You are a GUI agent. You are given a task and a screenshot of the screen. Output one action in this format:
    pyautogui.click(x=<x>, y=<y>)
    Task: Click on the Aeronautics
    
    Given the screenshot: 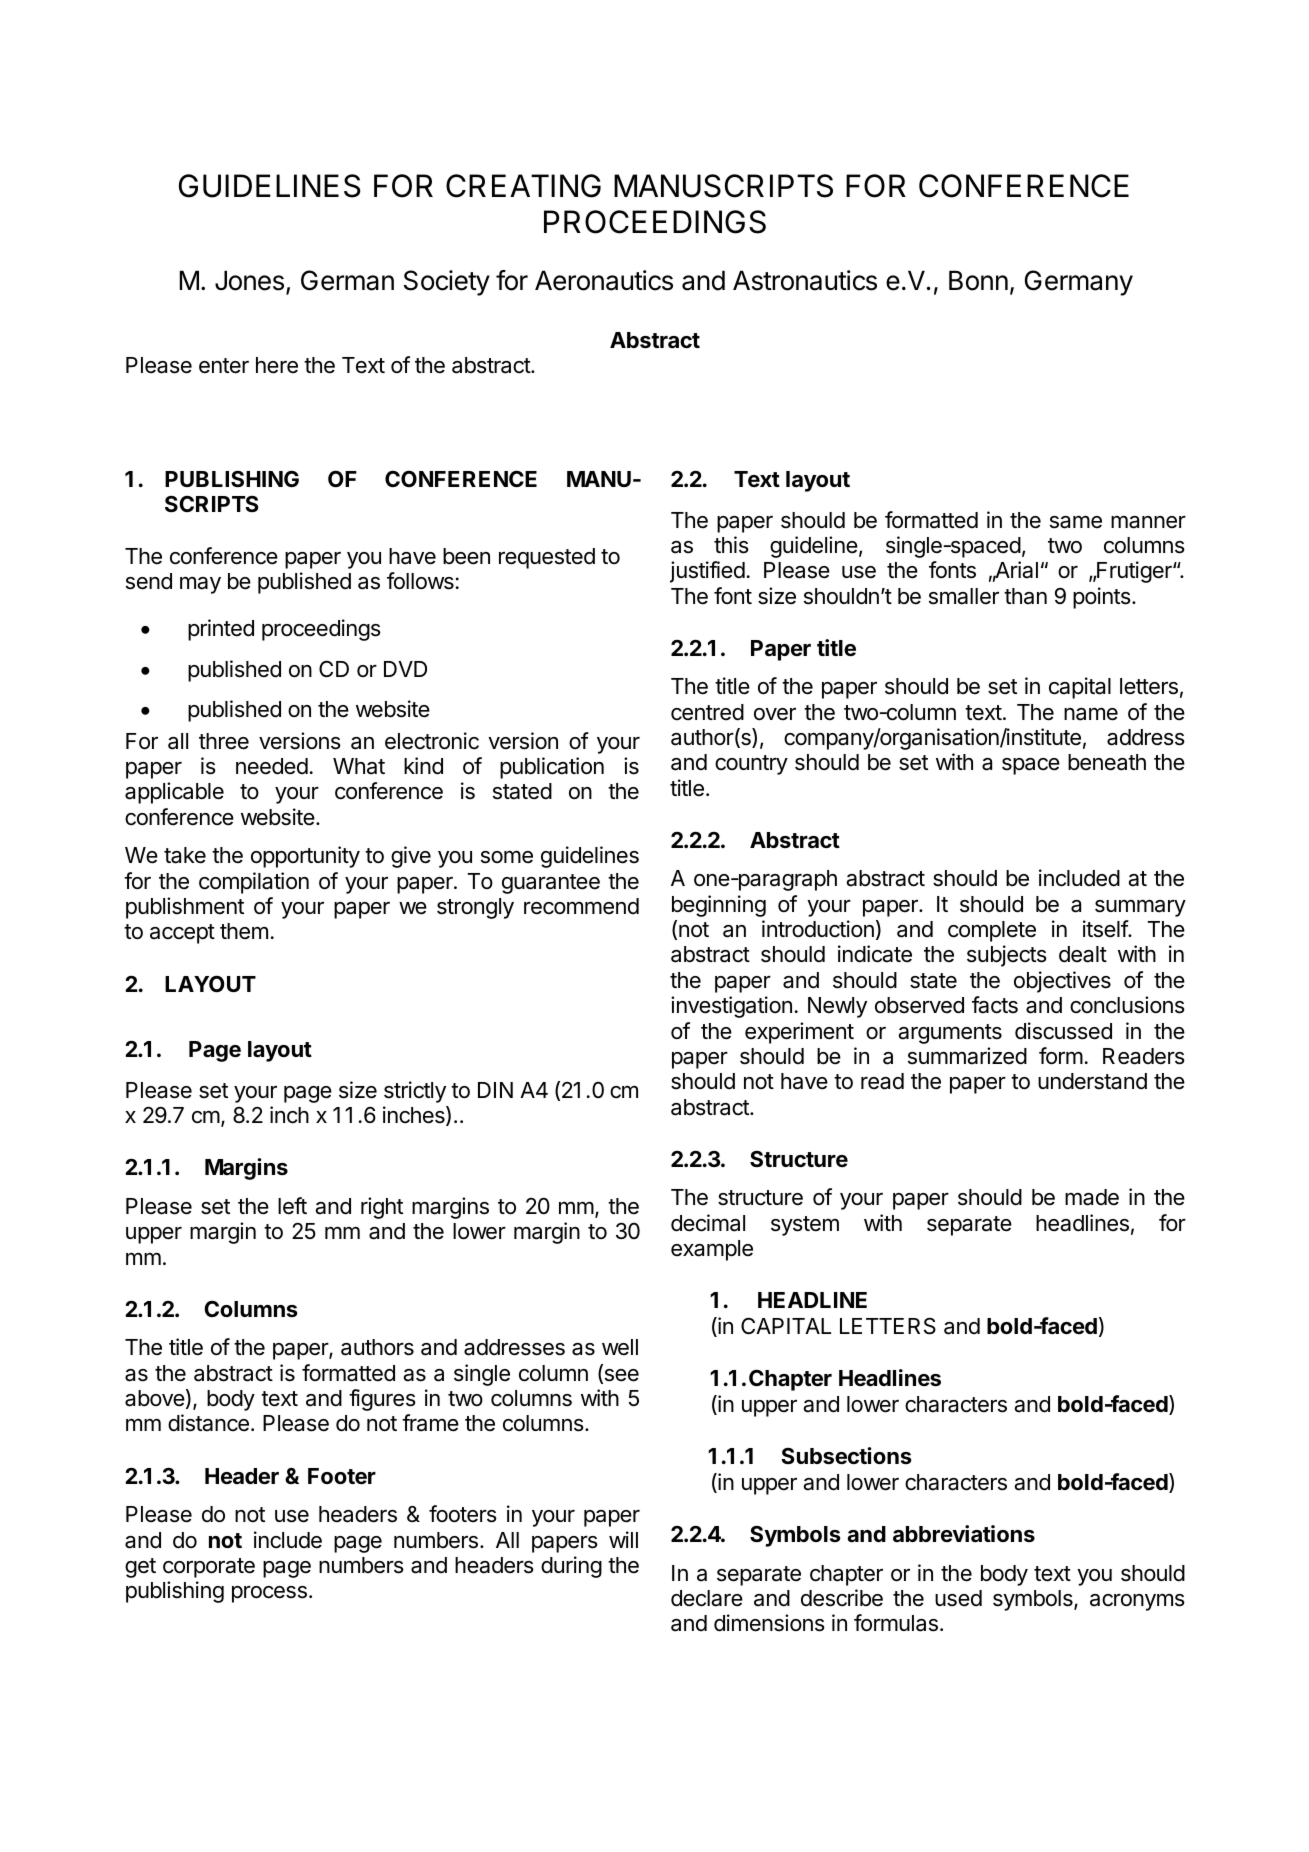 What is the action you would take?
    pyautogui.click(x=604, y=280)
